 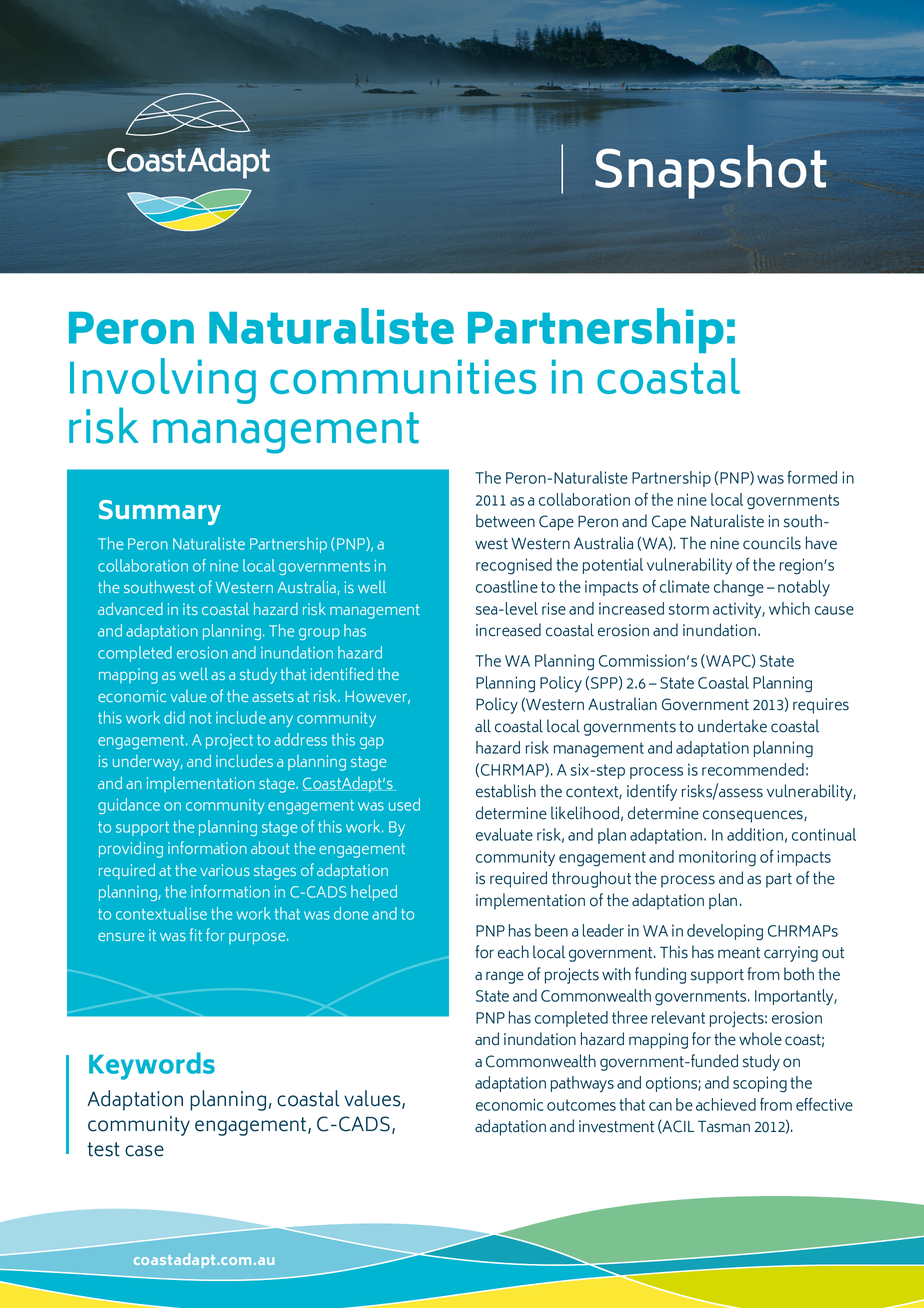 What do you see at coordinates (711, 172) in the image?
I see `Snapshot` at bounding box center [711, 172].
